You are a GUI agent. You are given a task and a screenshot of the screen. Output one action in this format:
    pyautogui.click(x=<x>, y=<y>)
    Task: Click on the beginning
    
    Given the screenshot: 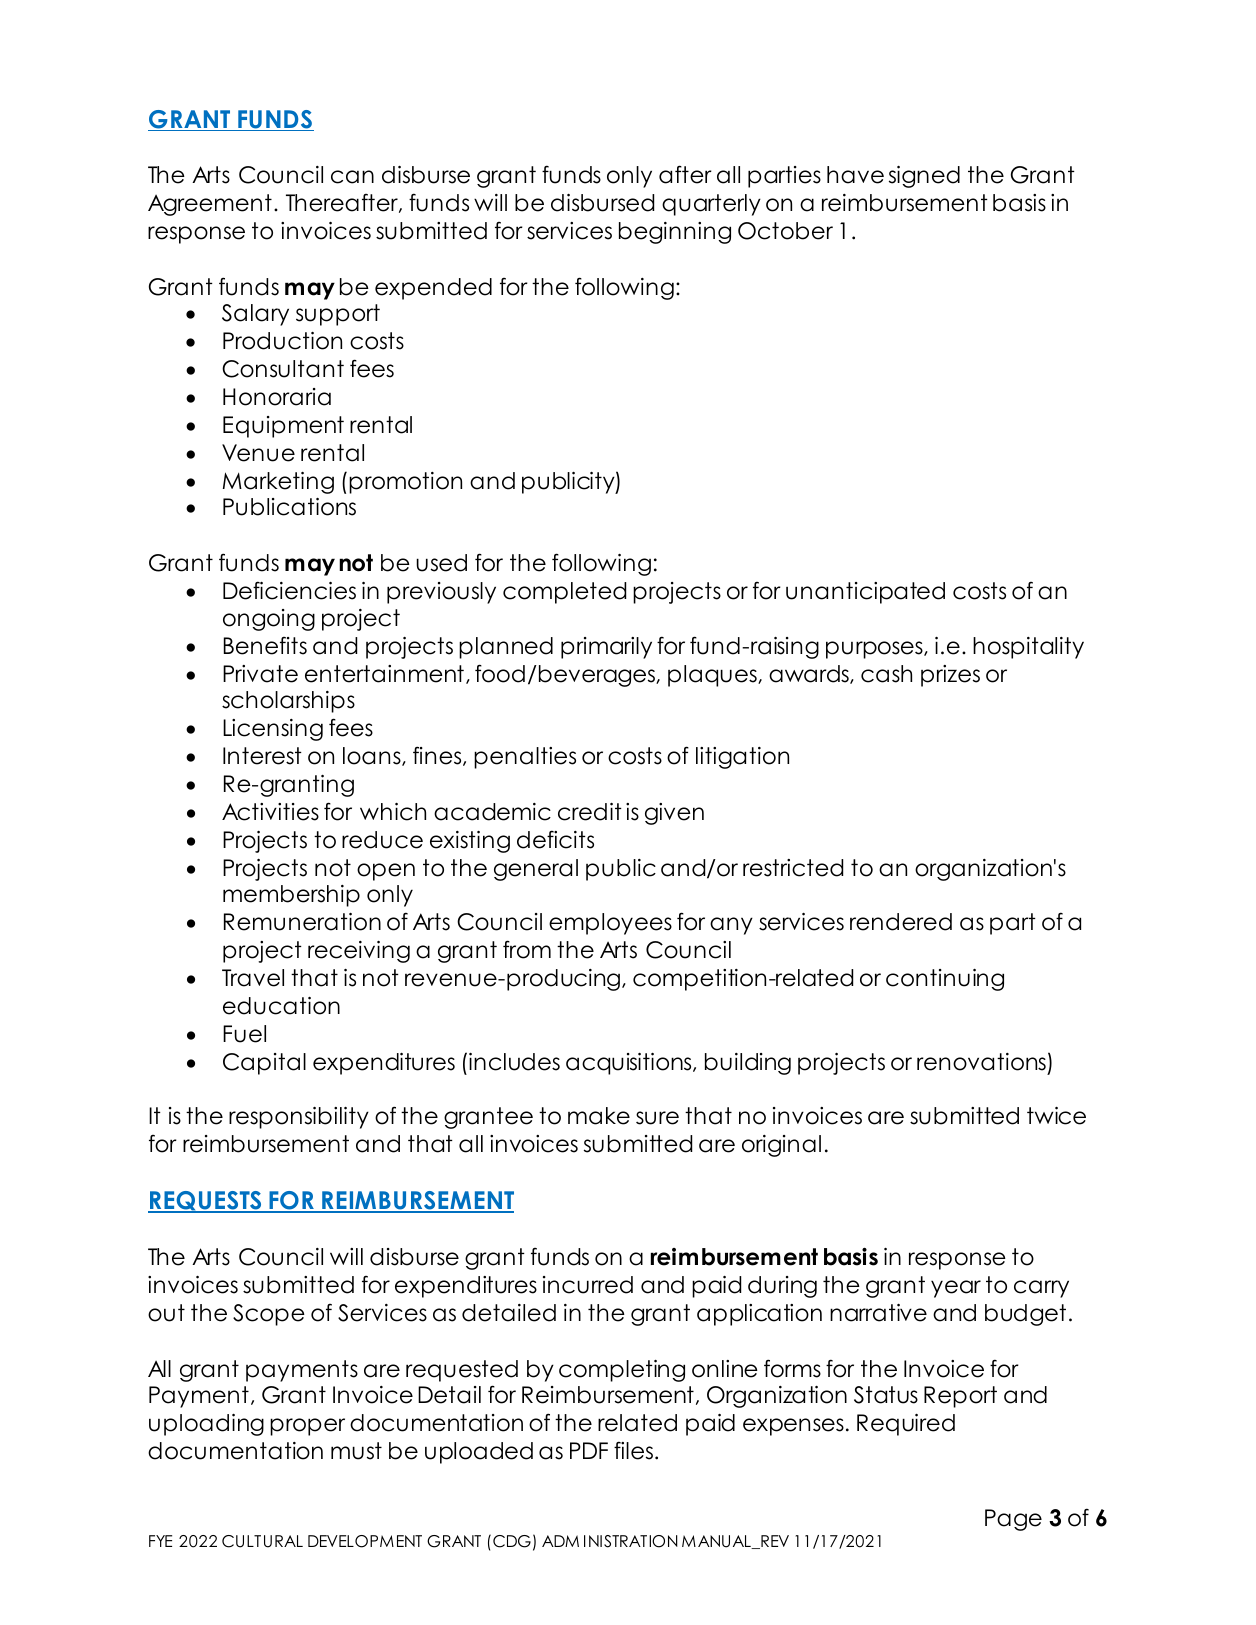 What is the action you would take?
    pyautogui.click(x=675, y=233)
